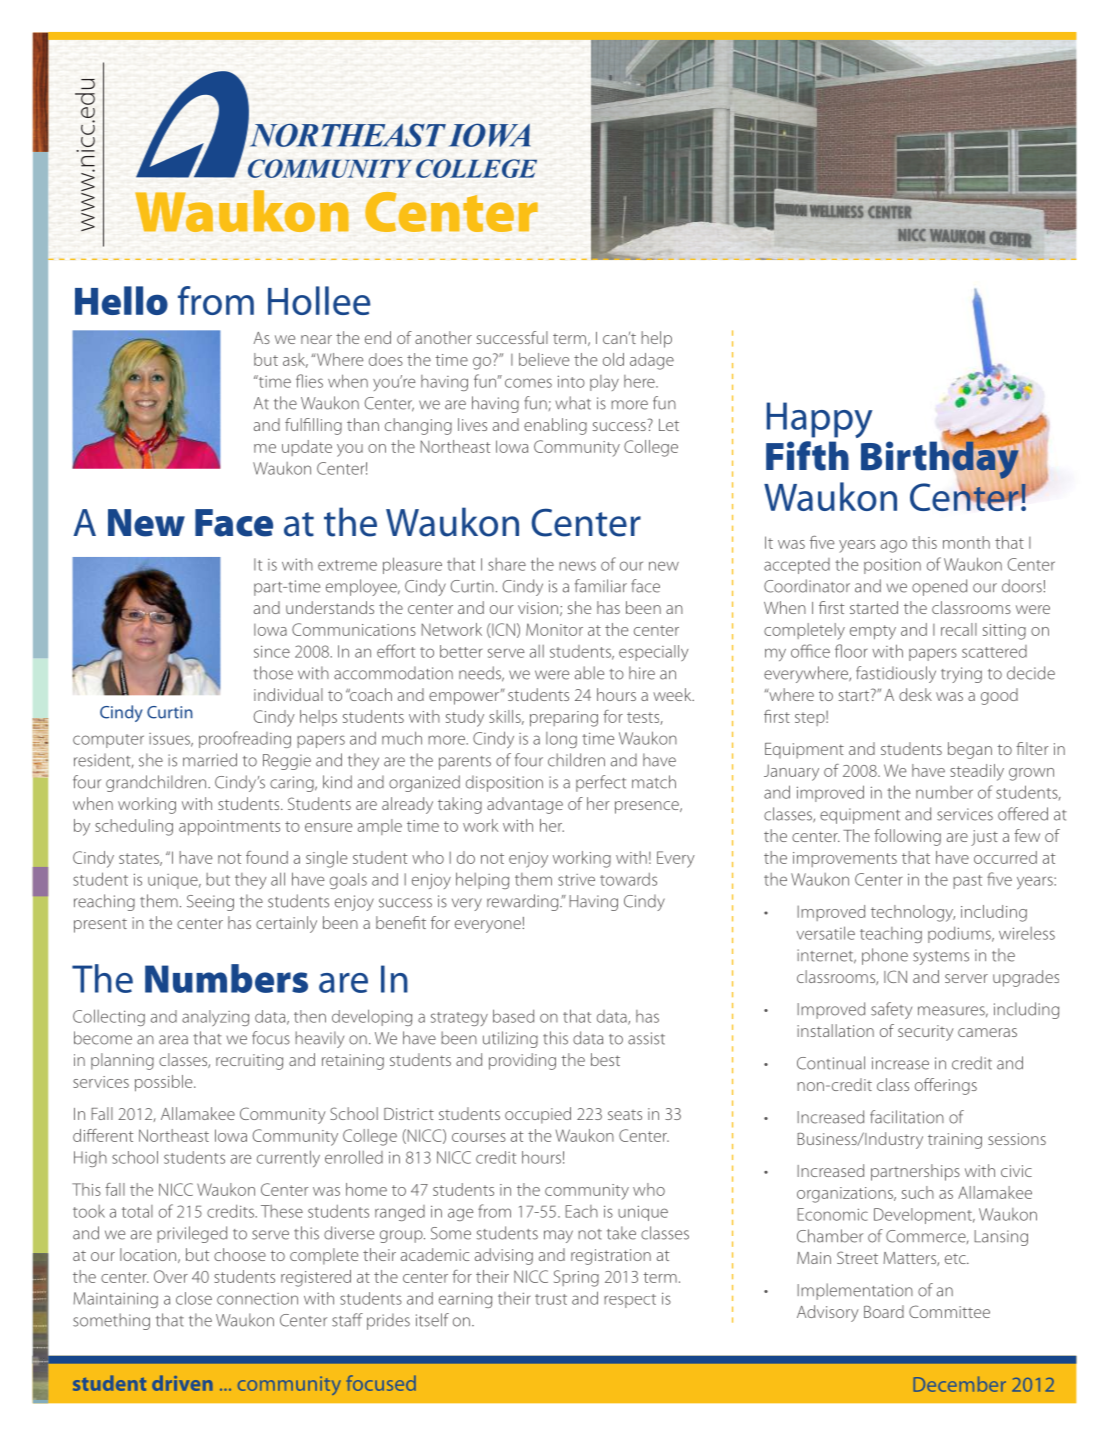 The width and height of the image is (1109, 1436). I want to click on appointments, so click(229, 828).
